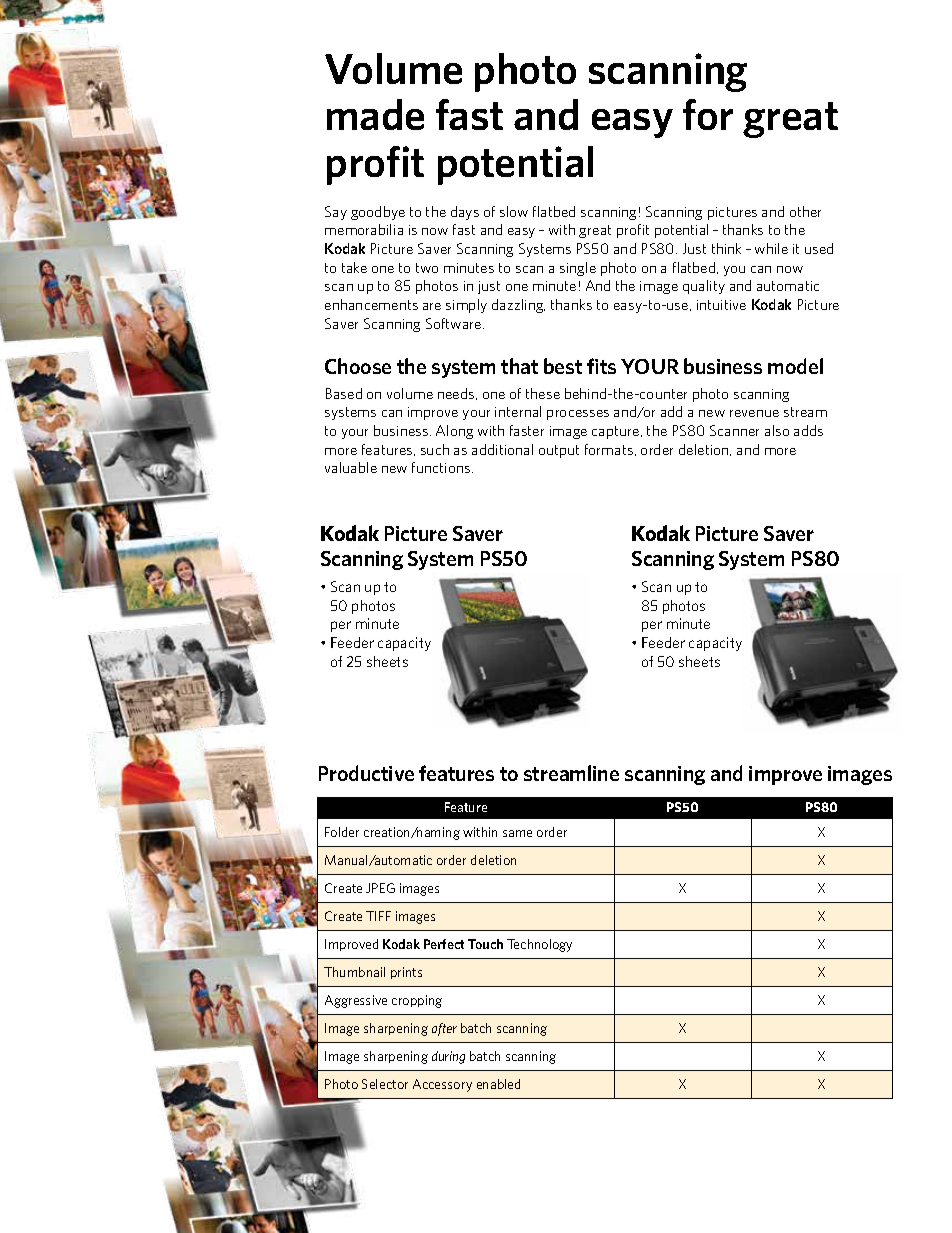  Describe the element at coordinates (514, 211) in the page. I see `slow` at that location.
